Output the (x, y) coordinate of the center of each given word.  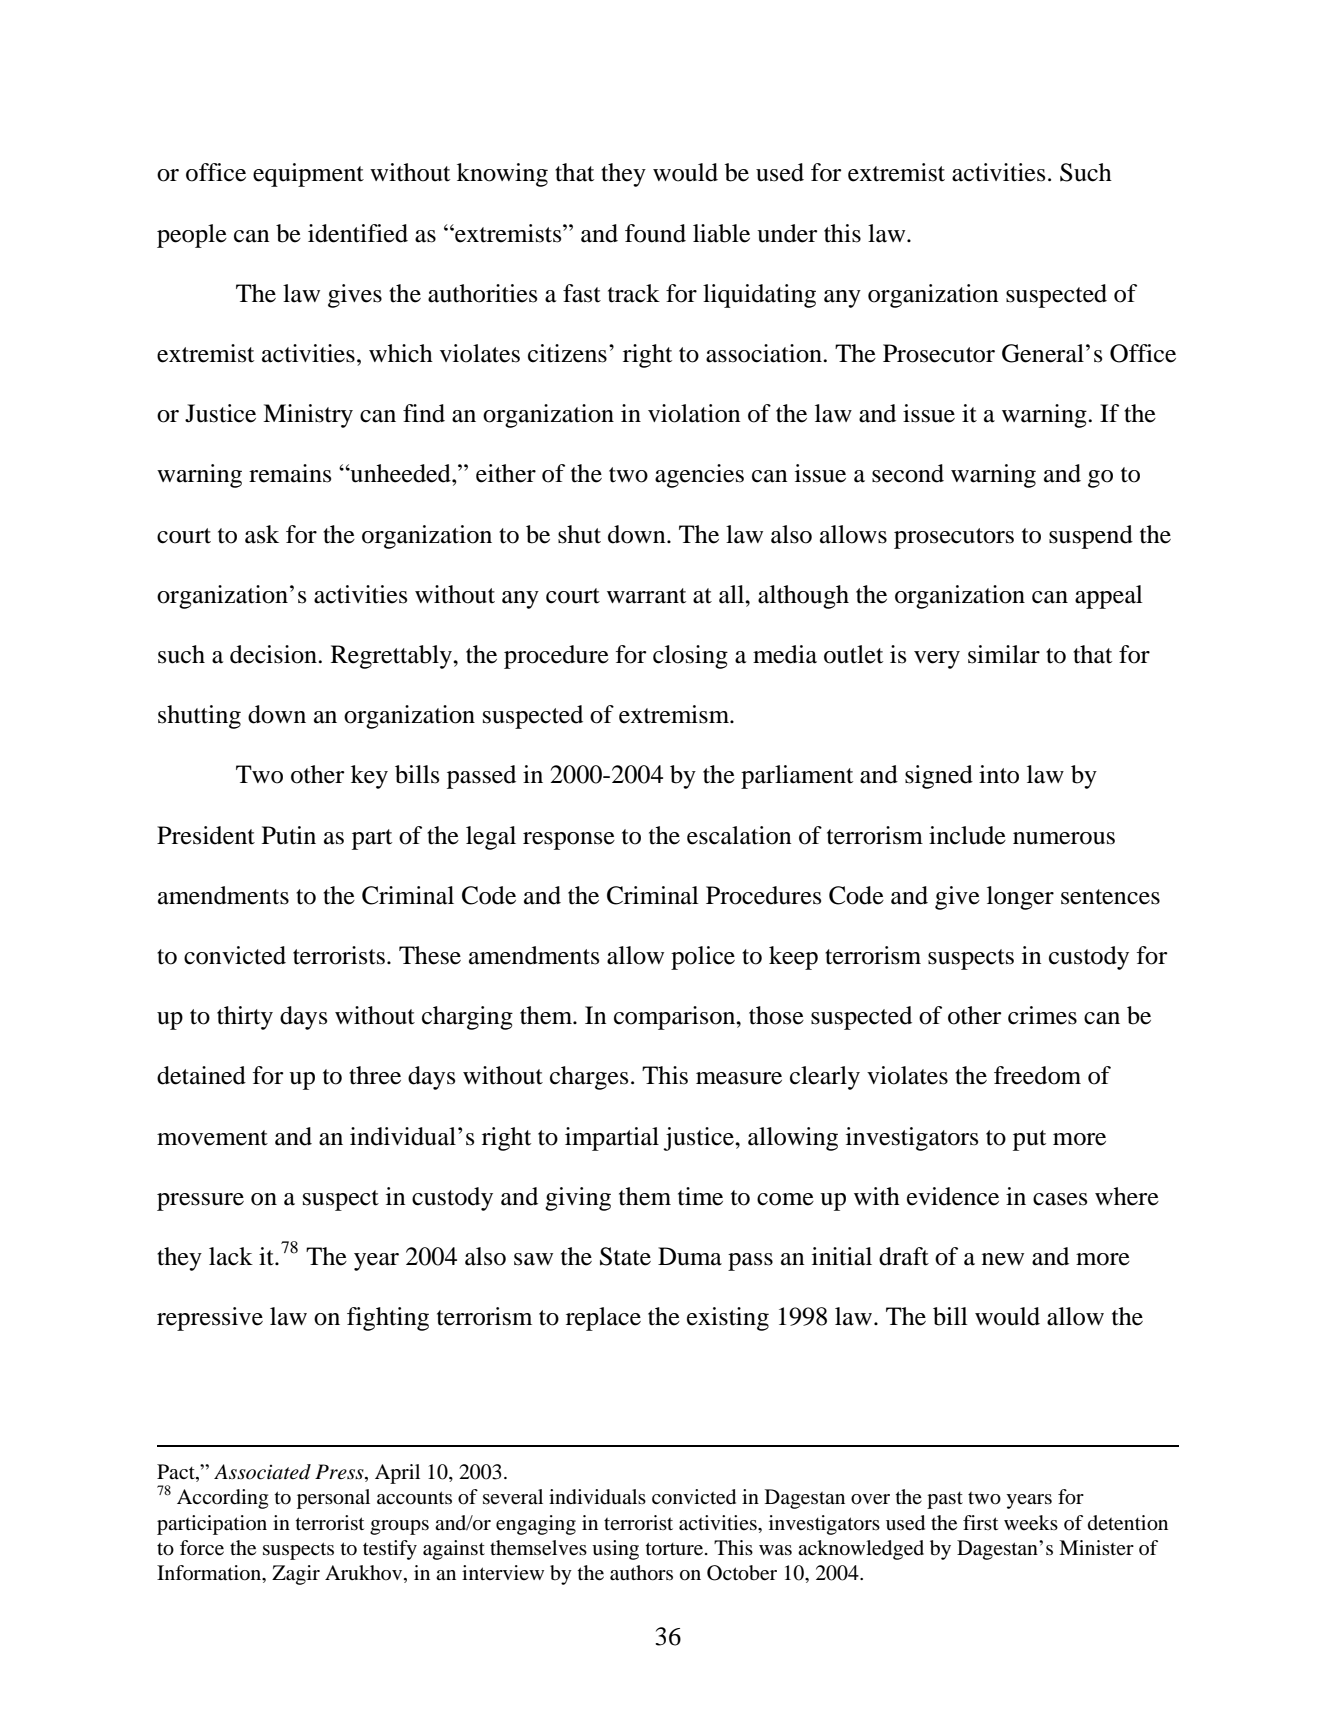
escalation (739, 835)
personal (333, 1499)
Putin (289, 835)
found (655, 233)
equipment (308, 175)
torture (676, 1549)
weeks (1031, 1523)
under (787, 233)
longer (1020, 898)
